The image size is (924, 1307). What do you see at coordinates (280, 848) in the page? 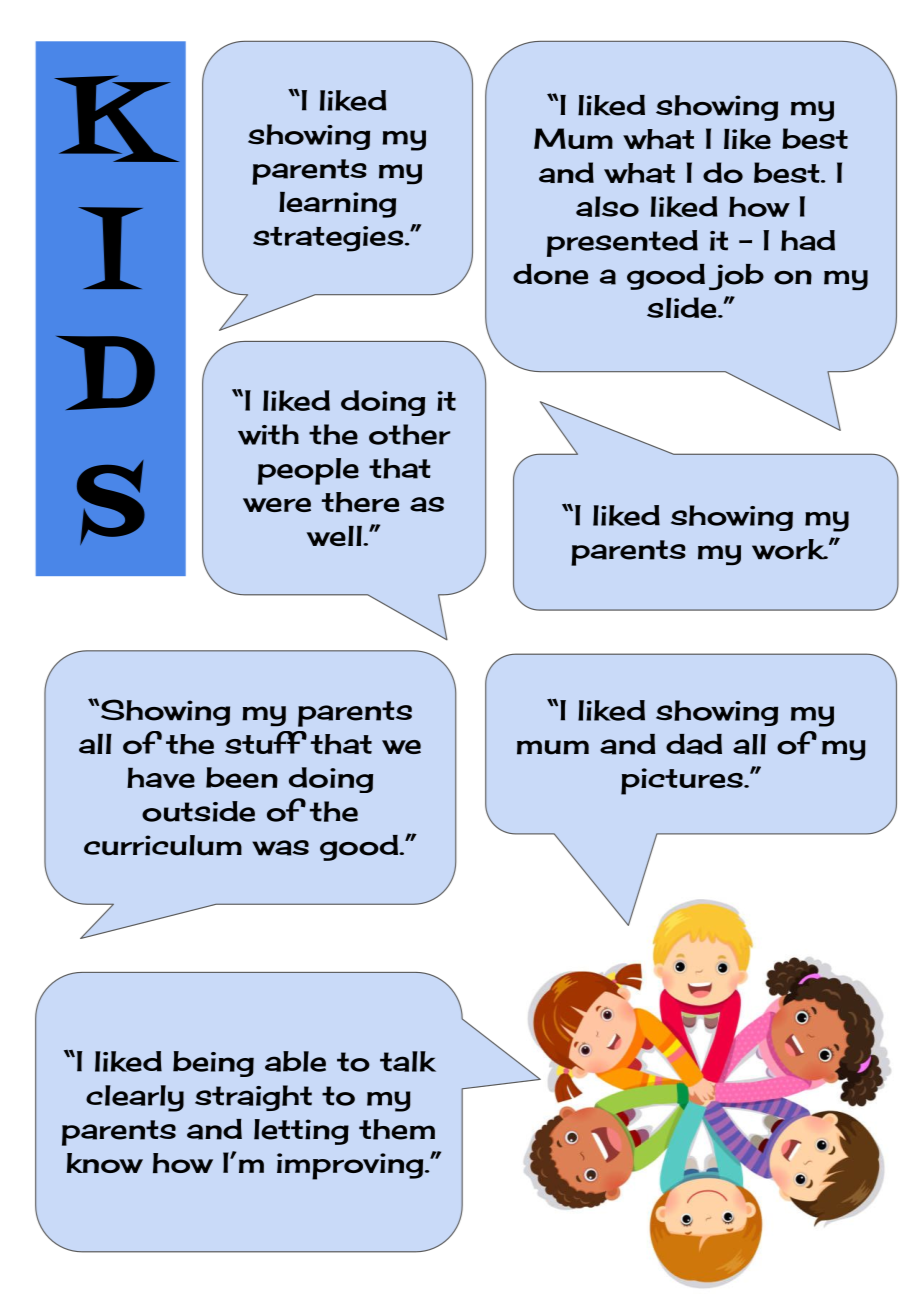
I see `was` at bounding box center [280, 848].
